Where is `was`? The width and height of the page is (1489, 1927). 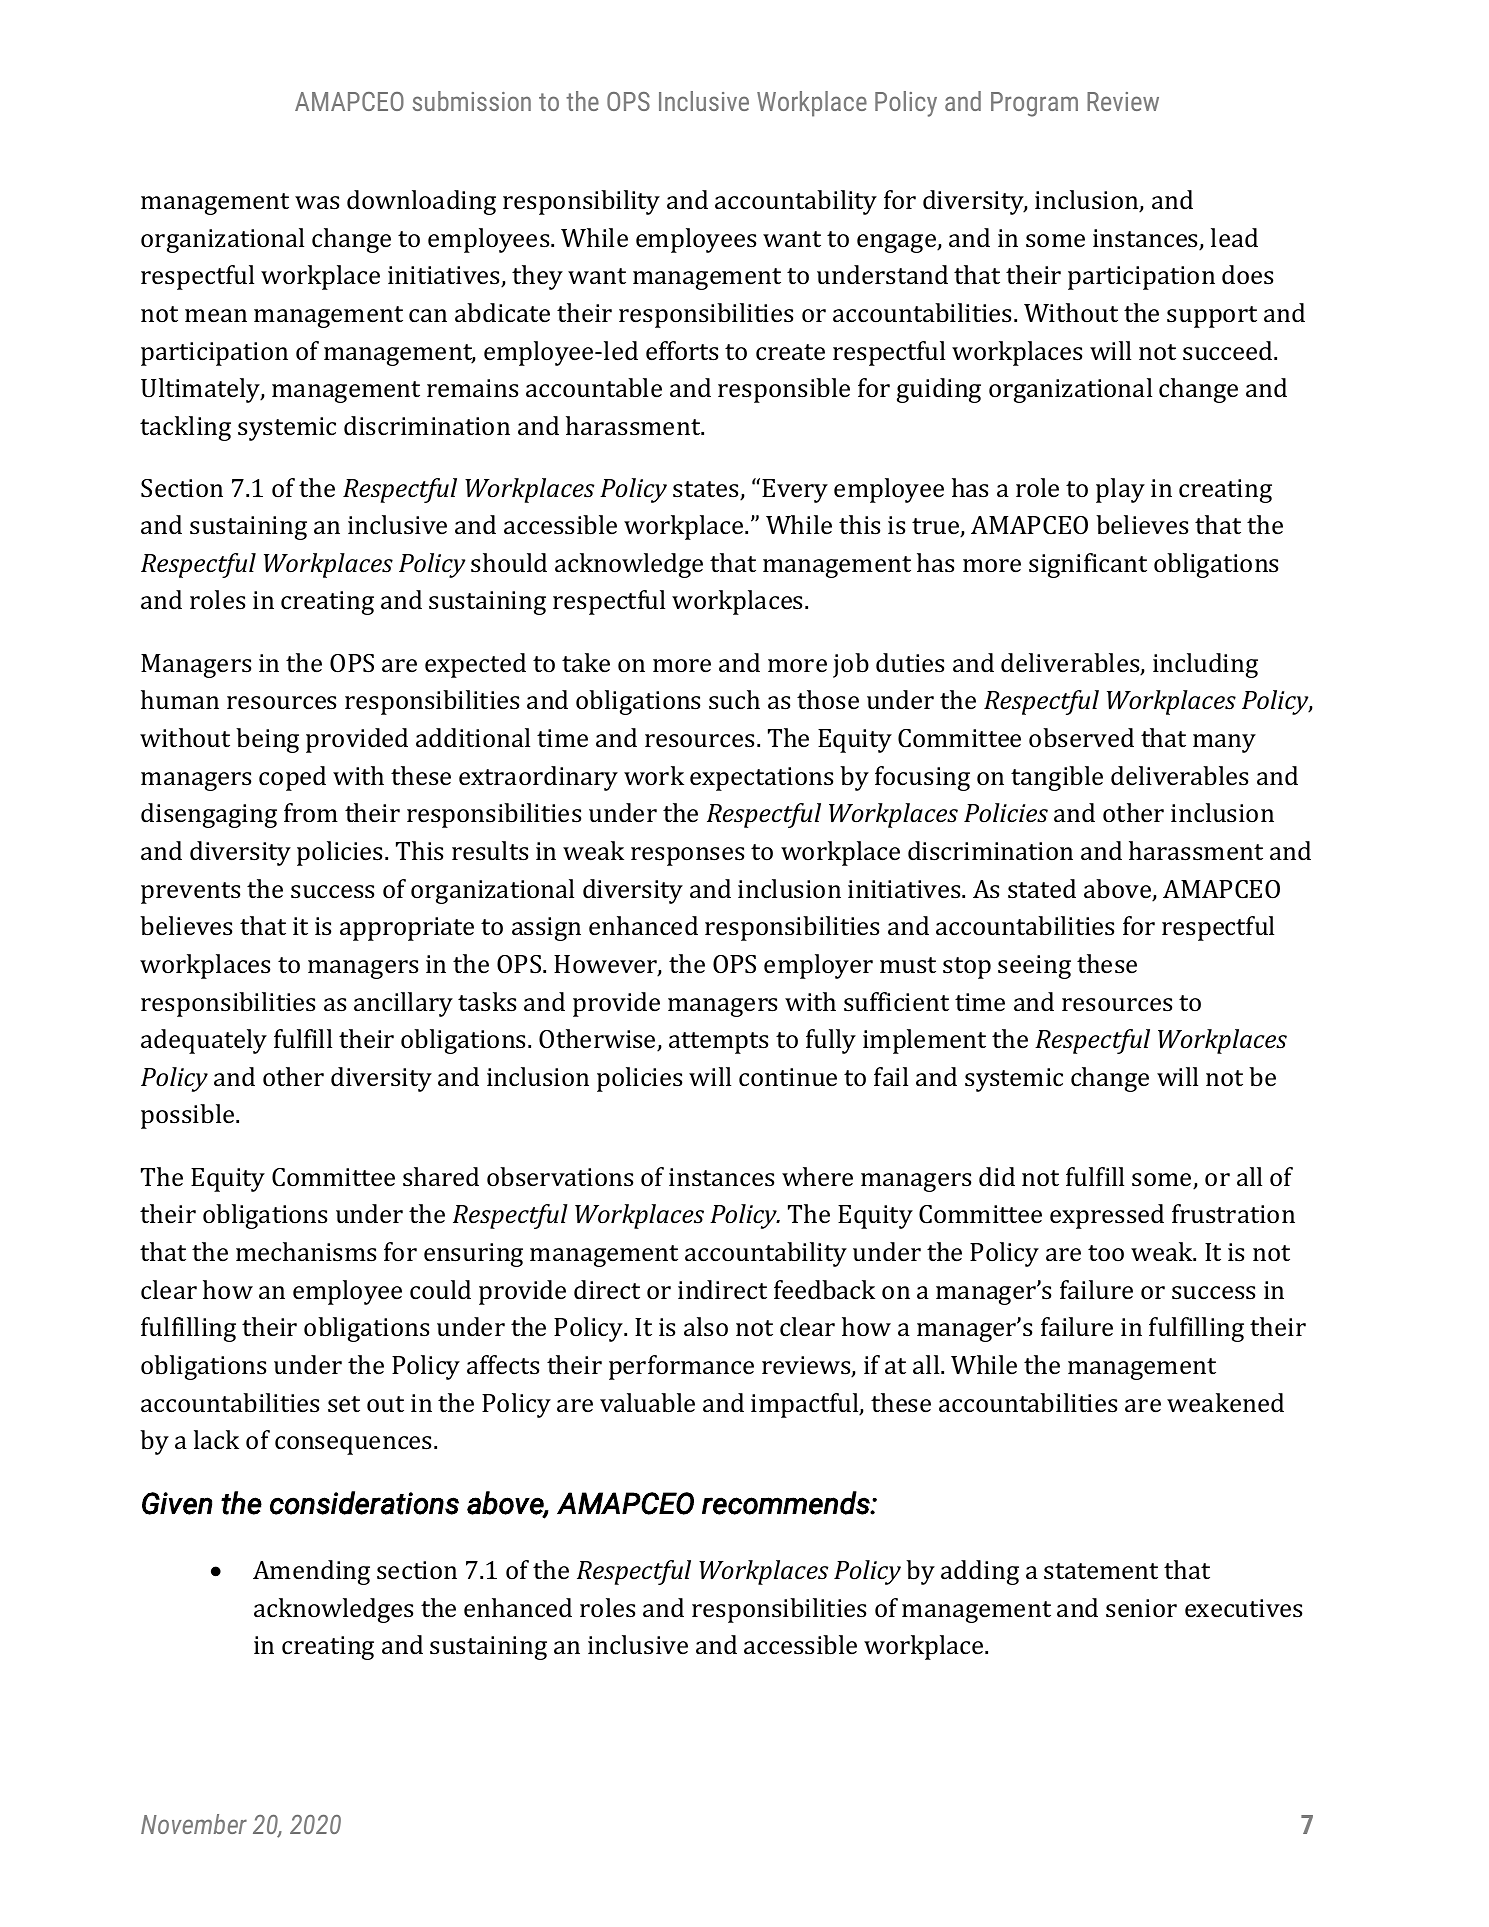 was is located at coordinates (317, 203).
